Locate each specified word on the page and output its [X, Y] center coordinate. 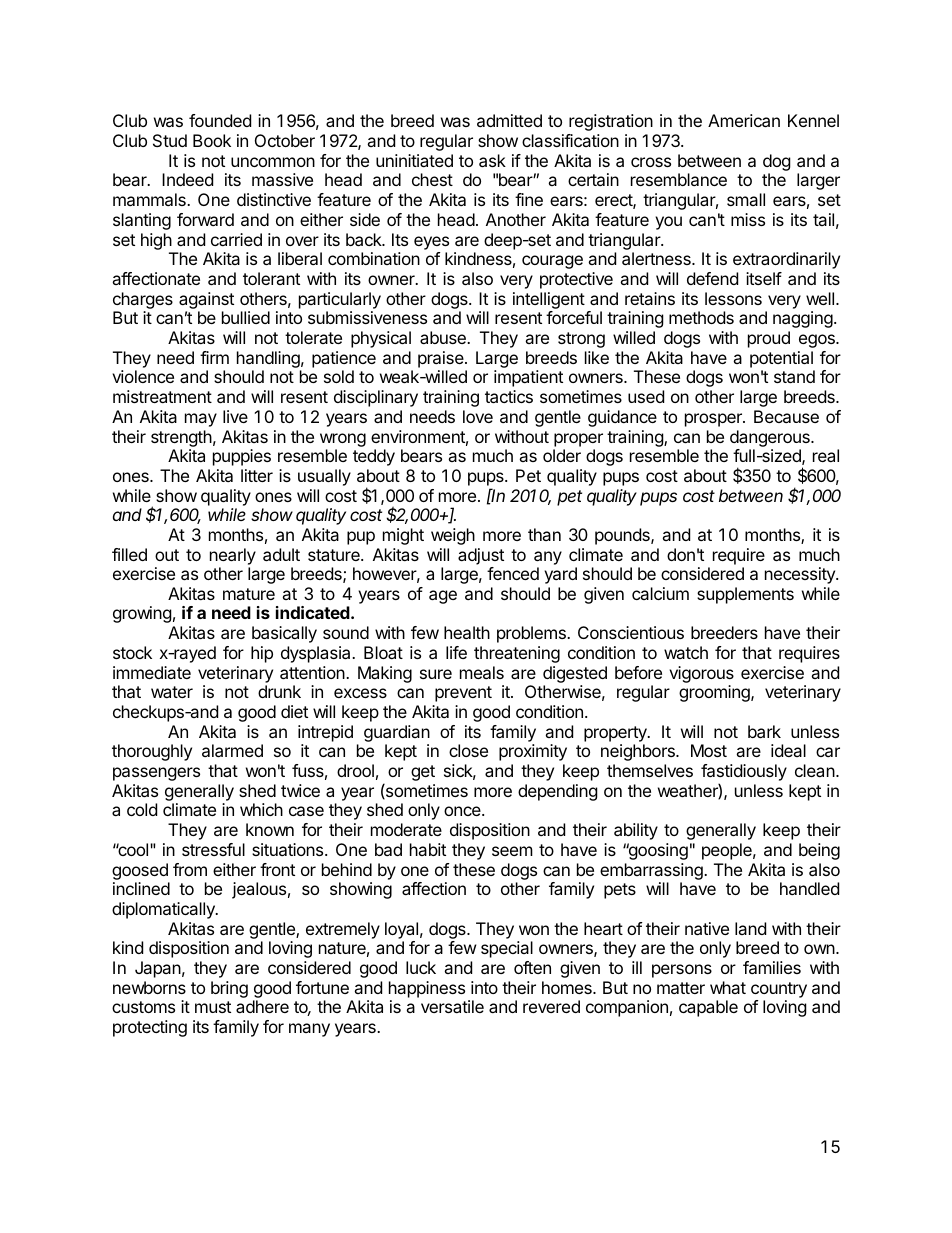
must [213, 1007]
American [744, 120]
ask [492, 160]
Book [212, 140]
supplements [745, 595]
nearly [233, 556]
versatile [452, 1006]
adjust [481, 556]
